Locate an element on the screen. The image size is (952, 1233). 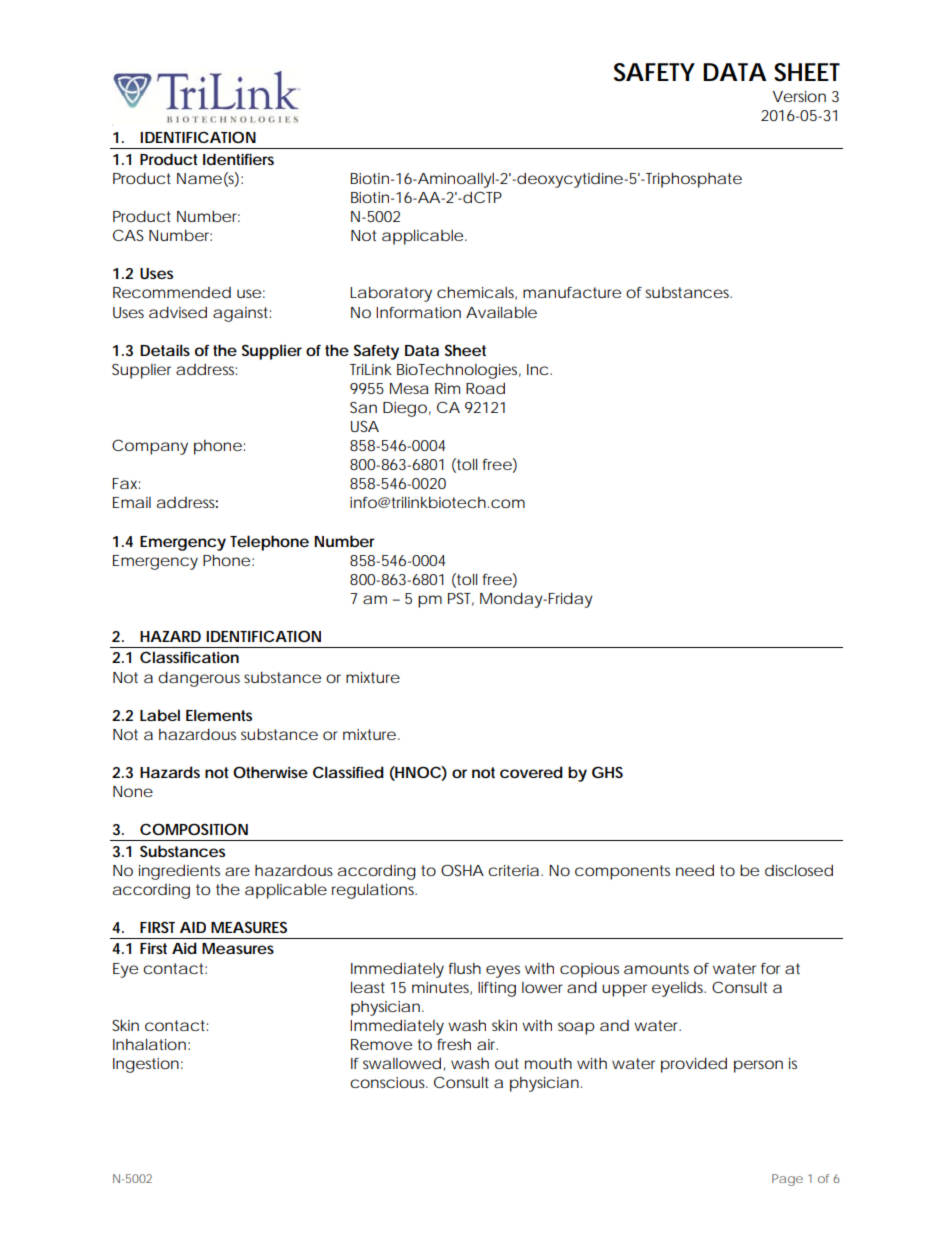
Ingestion is located at coordinates (146, 1065).
